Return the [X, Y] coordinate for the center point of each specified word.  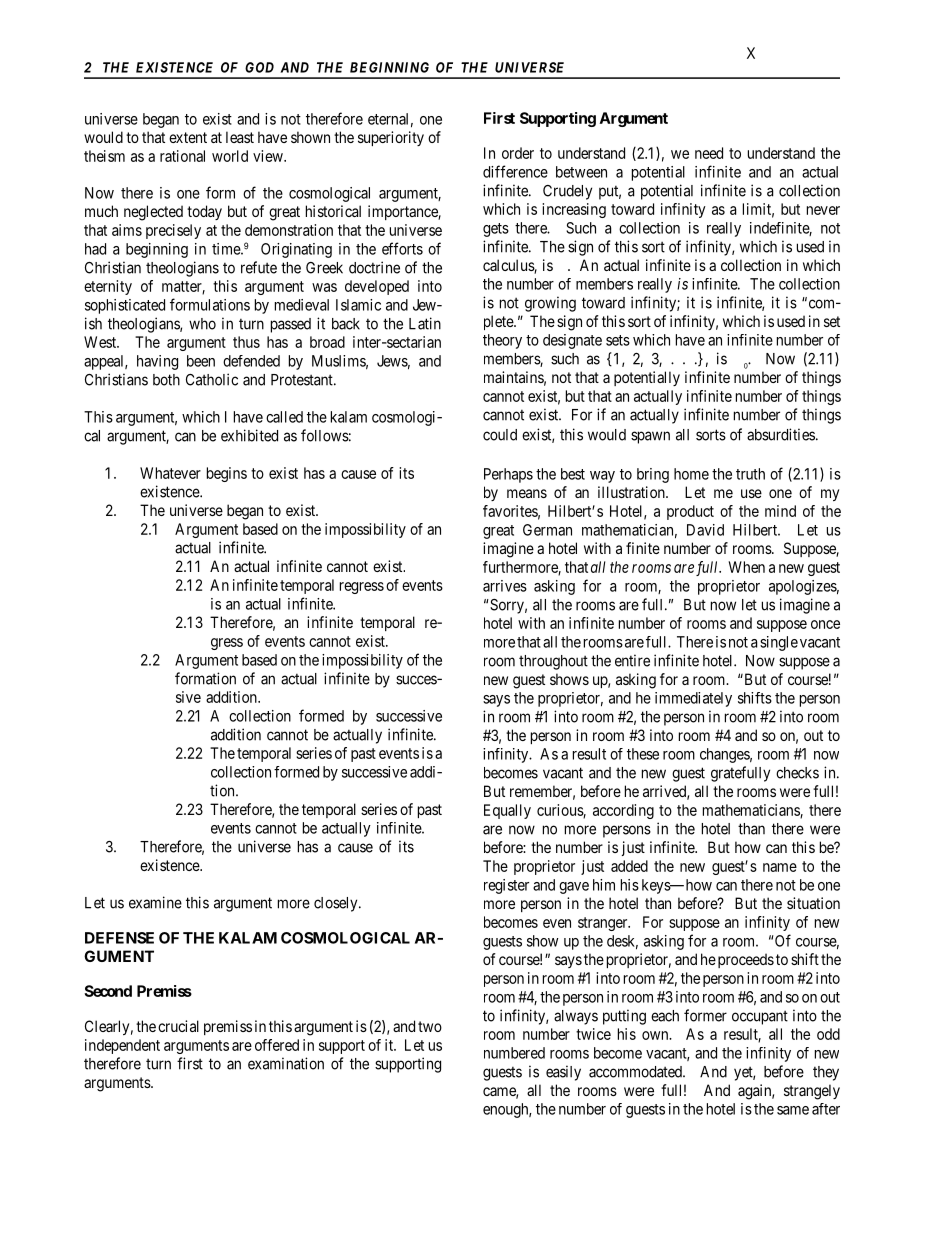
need [709, 153]
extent [188, 137]
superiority [391, 138]
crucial [178, 1026]
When [746, 567]
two [430, 1026]
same [793, 1110]
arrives [505, 586]
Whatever [170, 473]
